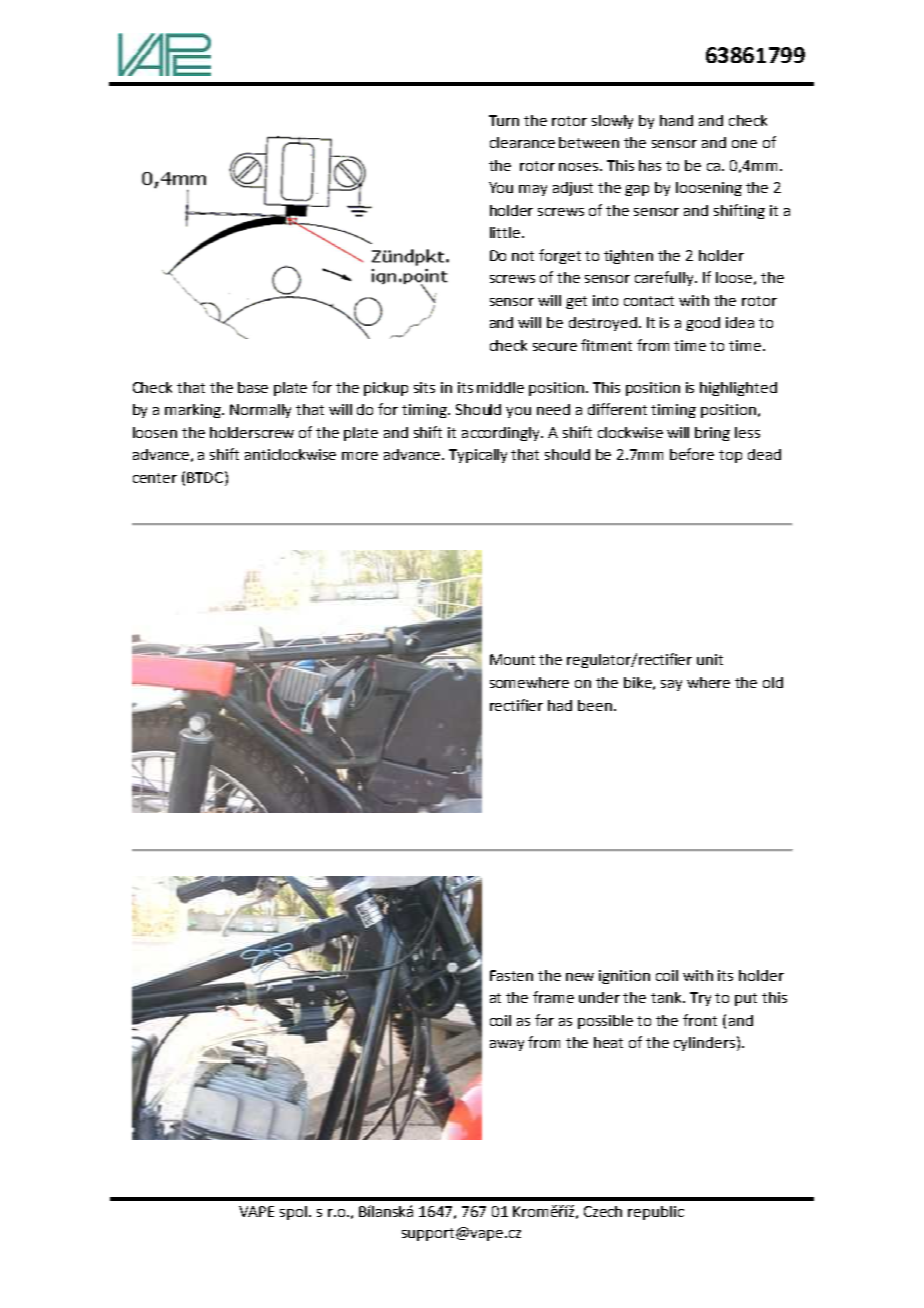  What do you see at coordinates (260, 411) in the image?
I see `Normally` at bounding box center [260, 411].
